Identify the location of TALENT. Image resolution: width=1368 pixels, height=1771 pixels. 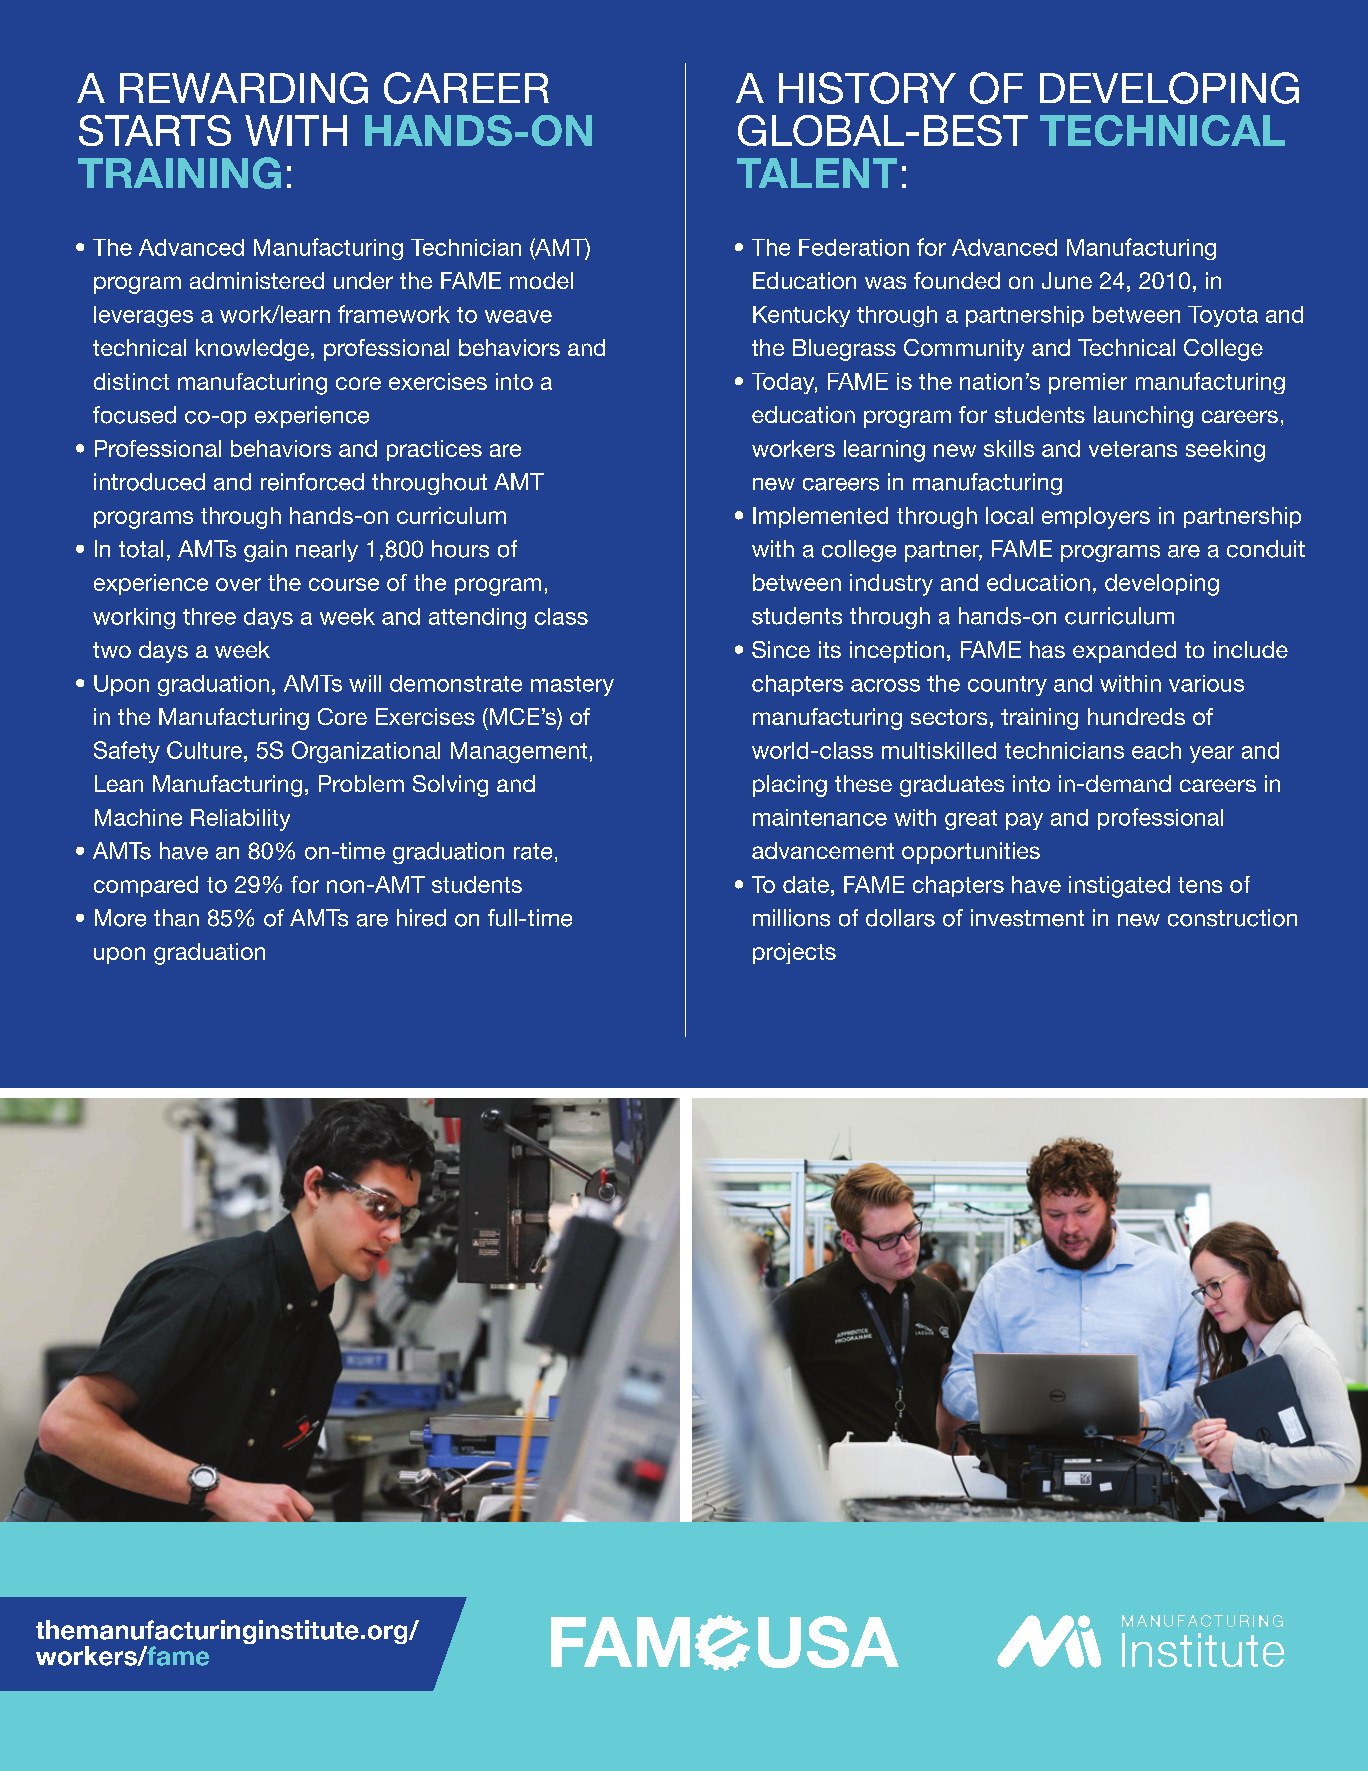
(817, 173).
